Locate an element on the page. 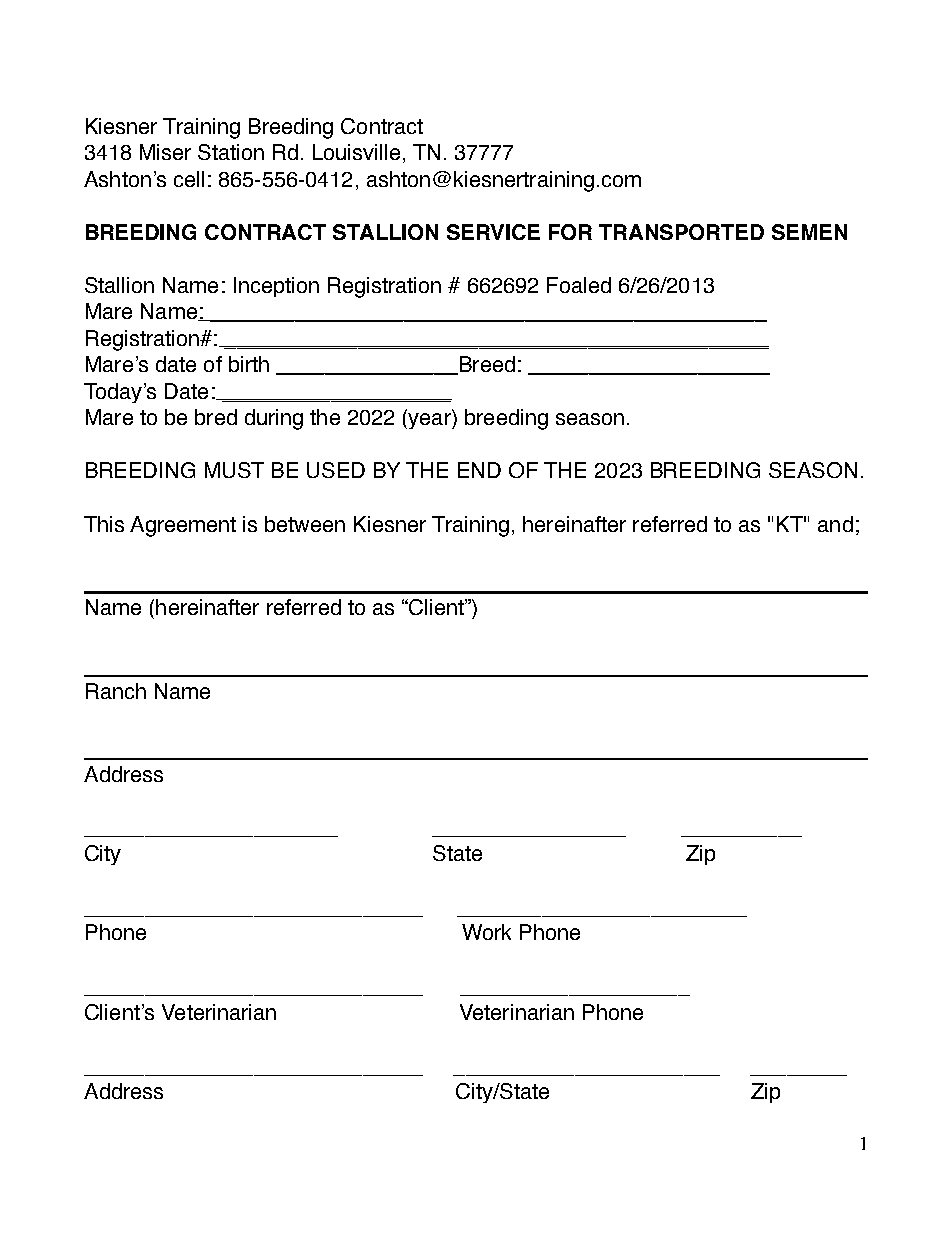  Work is located at coordinates (486, 932).
